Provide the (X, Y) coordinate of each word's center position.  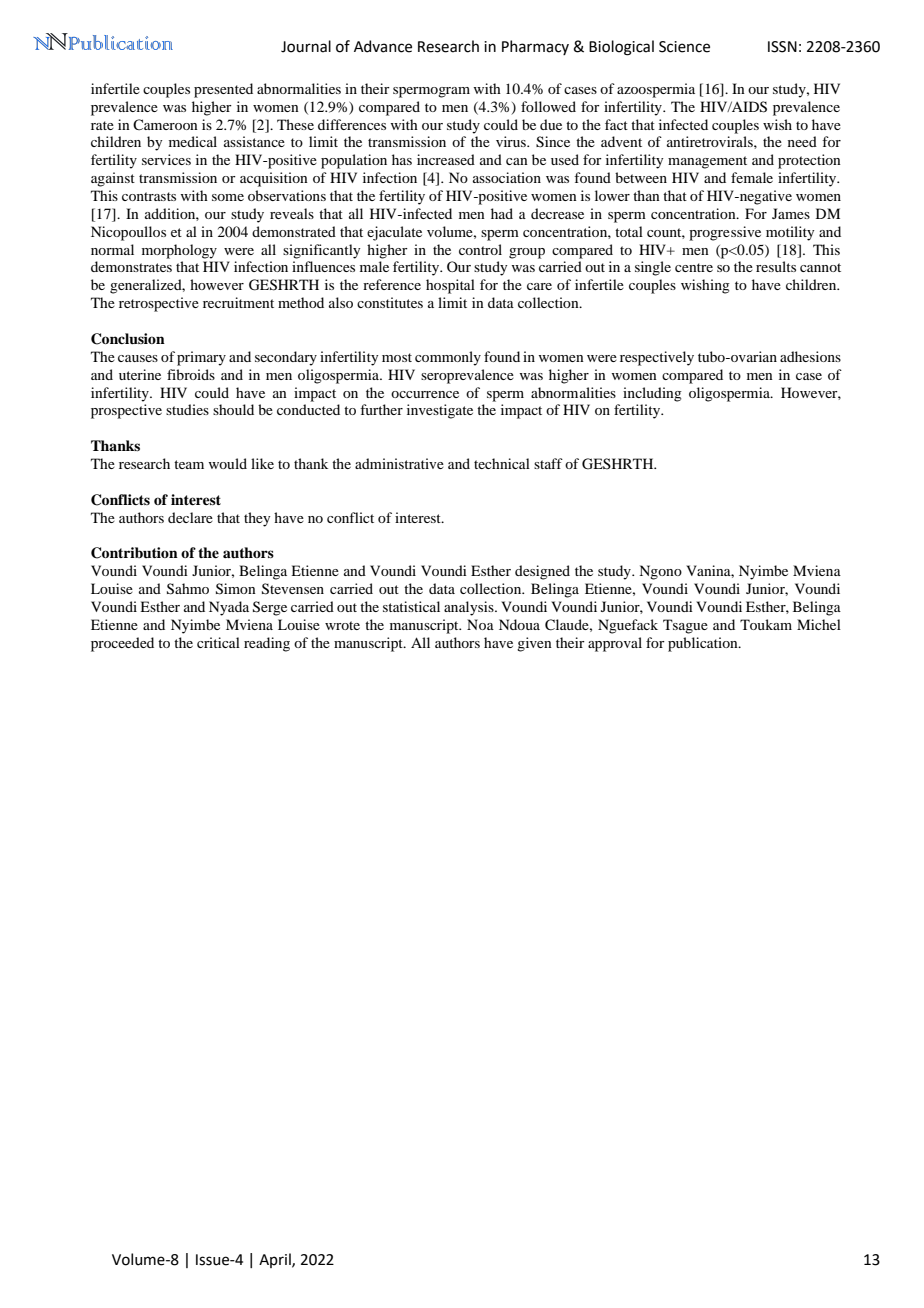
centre (694, 267)
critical (218, 642)
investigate (440, 411)
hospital (450, 286)
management (707, 162)
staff (548, 463)
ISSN (782, 47)
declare (190, 517)
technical (502, 463)
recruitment (238, 302)
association (507, 177)
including (652, 394)
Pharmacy (535, 47)
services (166, 159)
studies (187, 409)
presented (223, 90)
